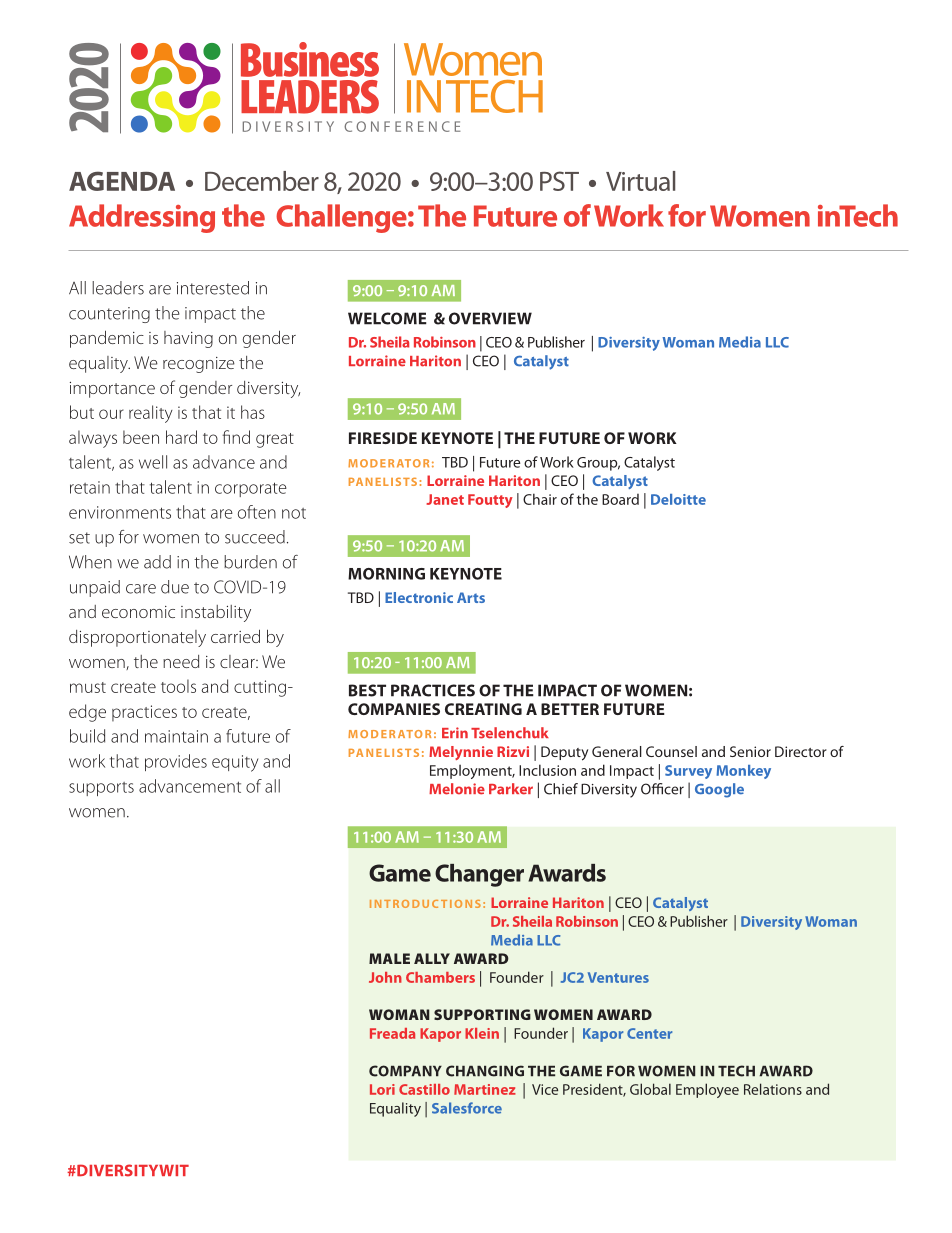  I want to click on Virtual, so click(640, 181).
